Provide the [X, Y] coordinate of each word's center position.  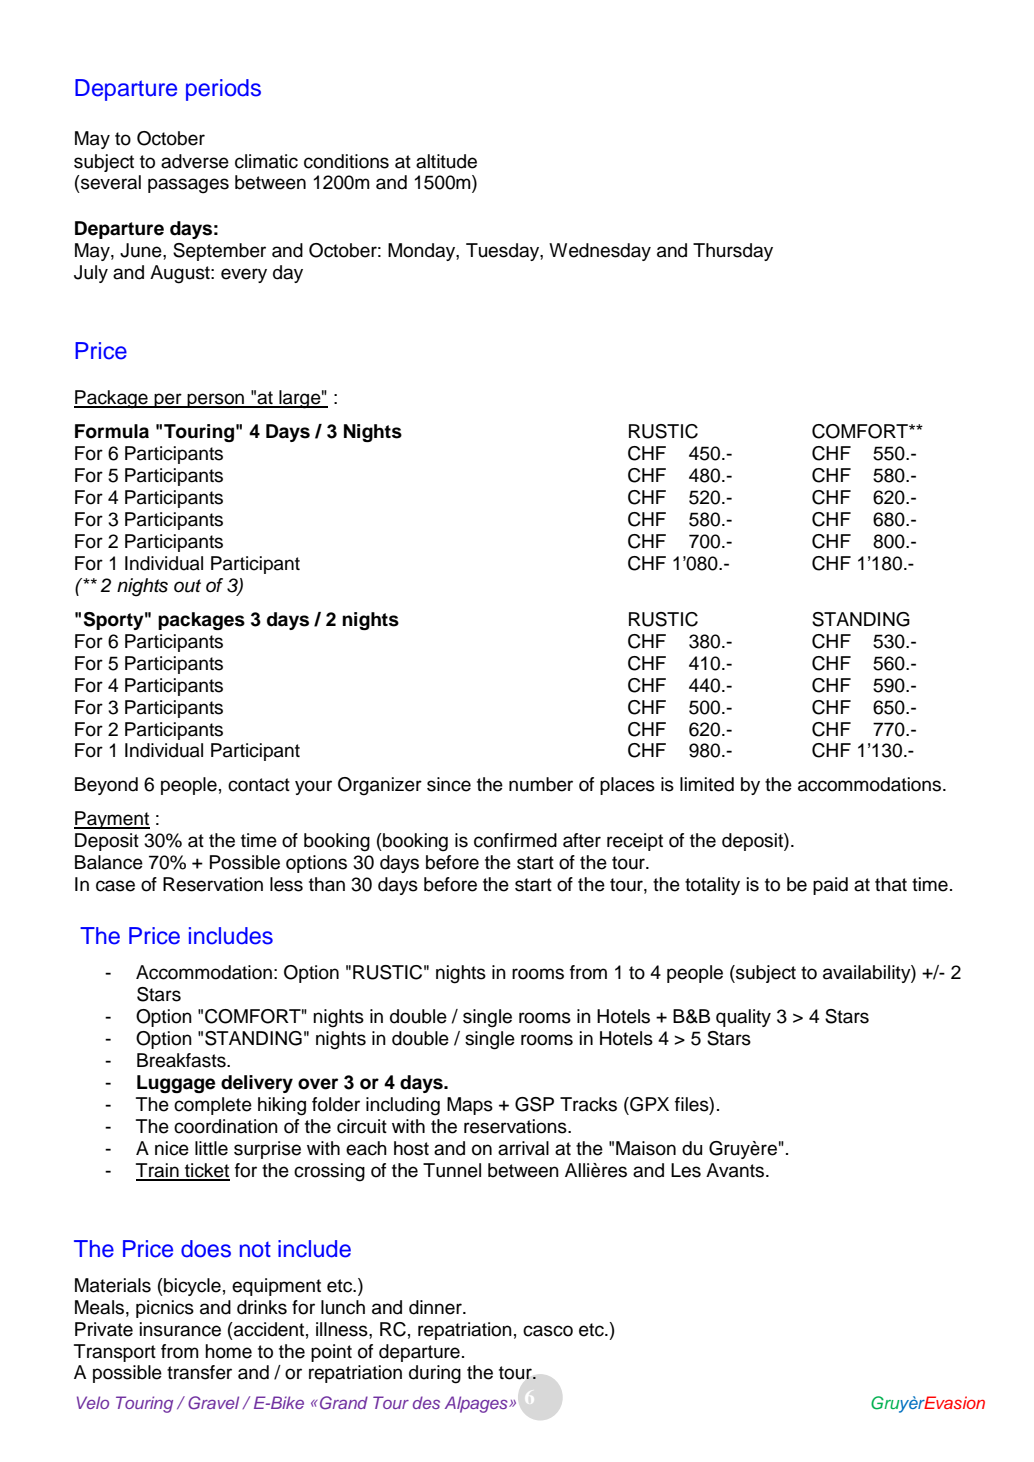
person [215, 400]
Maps [470, 1106]
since [449, 784]
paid [830, 886]
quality [743, 1018]
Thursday [733, 252]
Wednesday [600, 252]
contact [259, 785]
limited [707, 784]
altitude [446, 161]
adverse [195, 161]
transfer [199, 1372]
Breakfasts [182, 1060]
